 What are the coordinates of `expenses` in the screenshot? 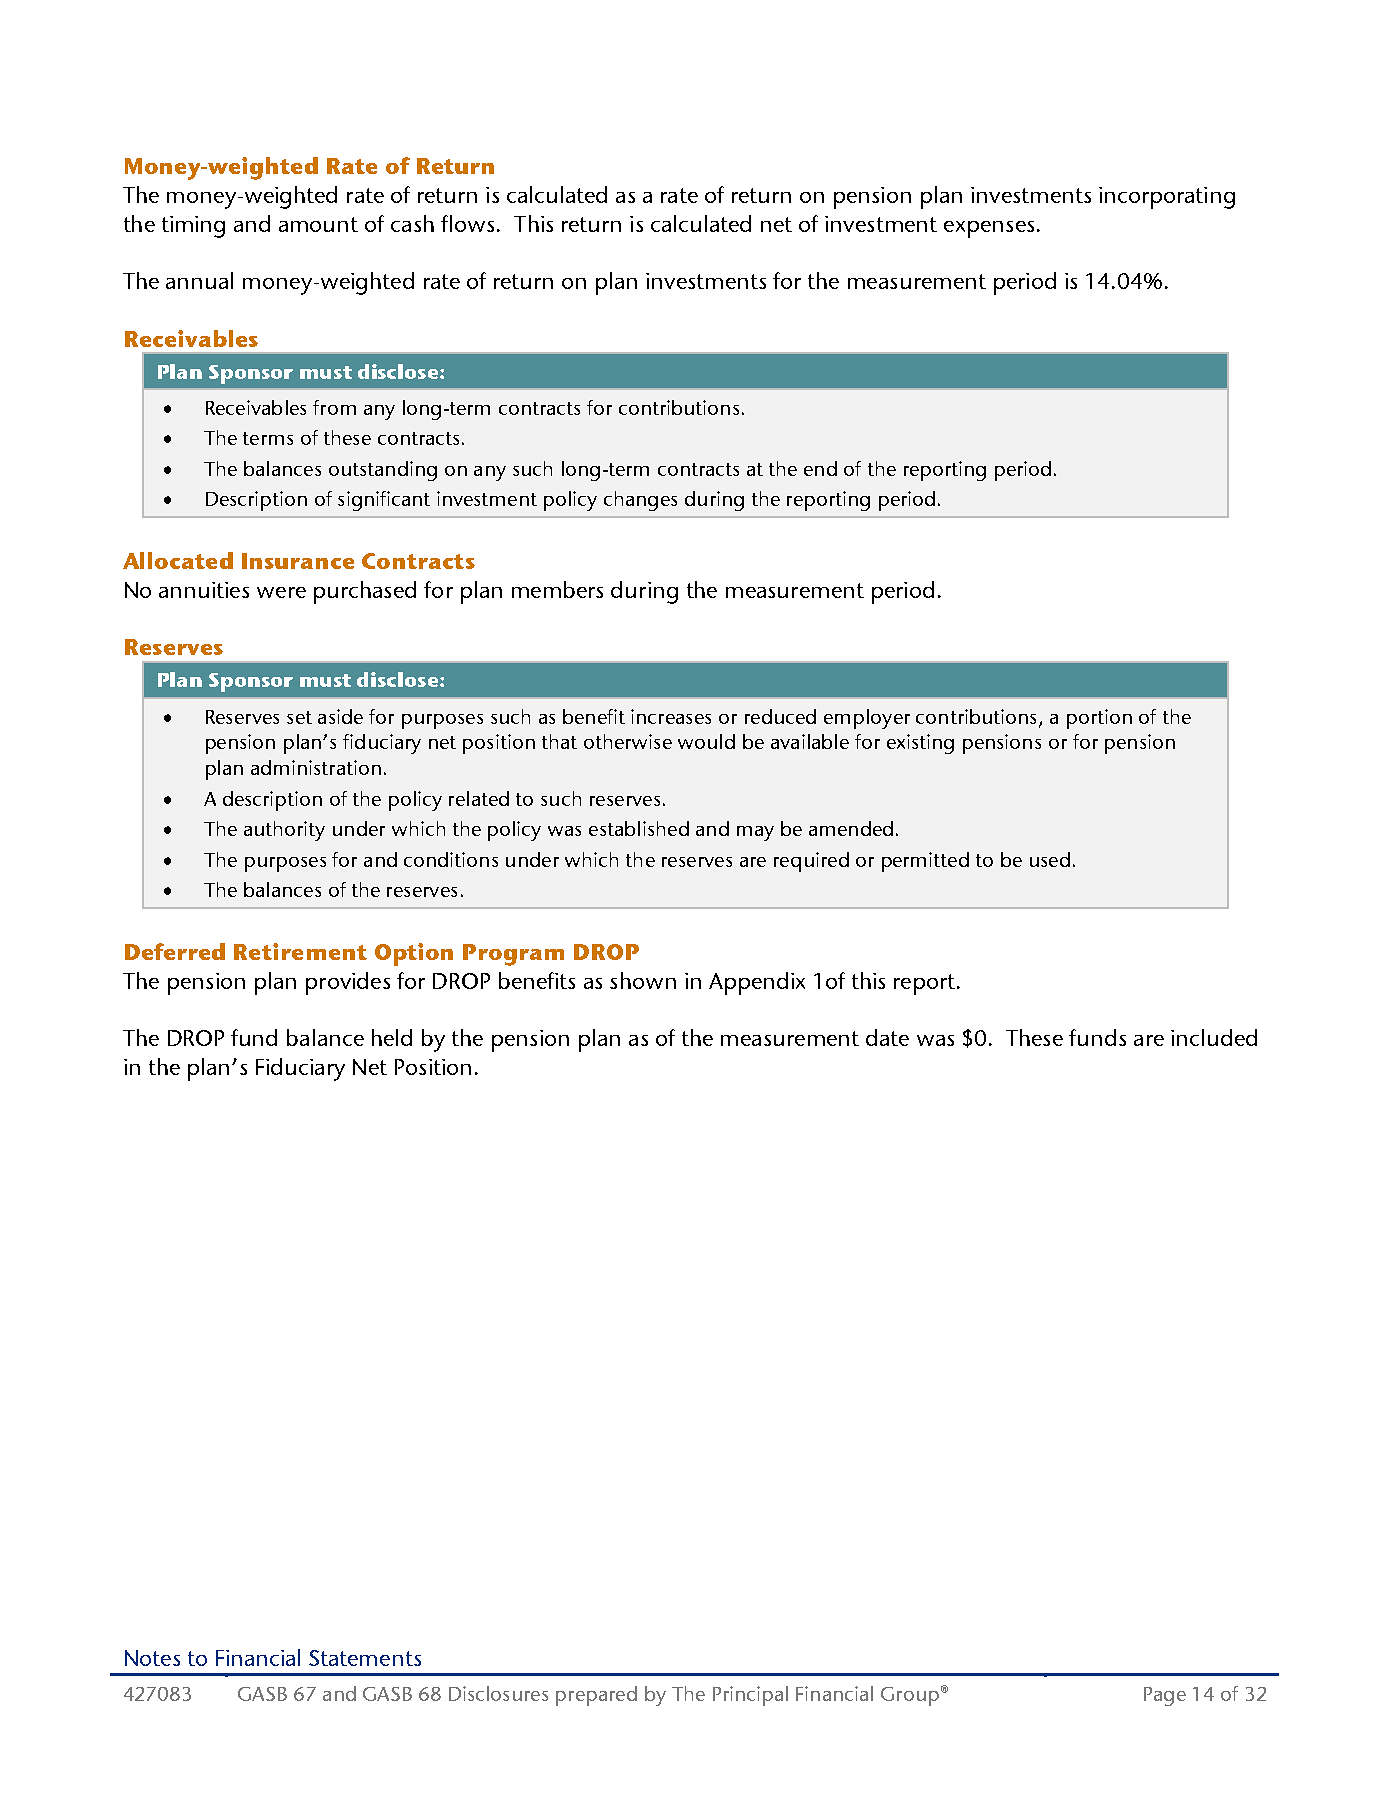 It's located at (989, 229).
